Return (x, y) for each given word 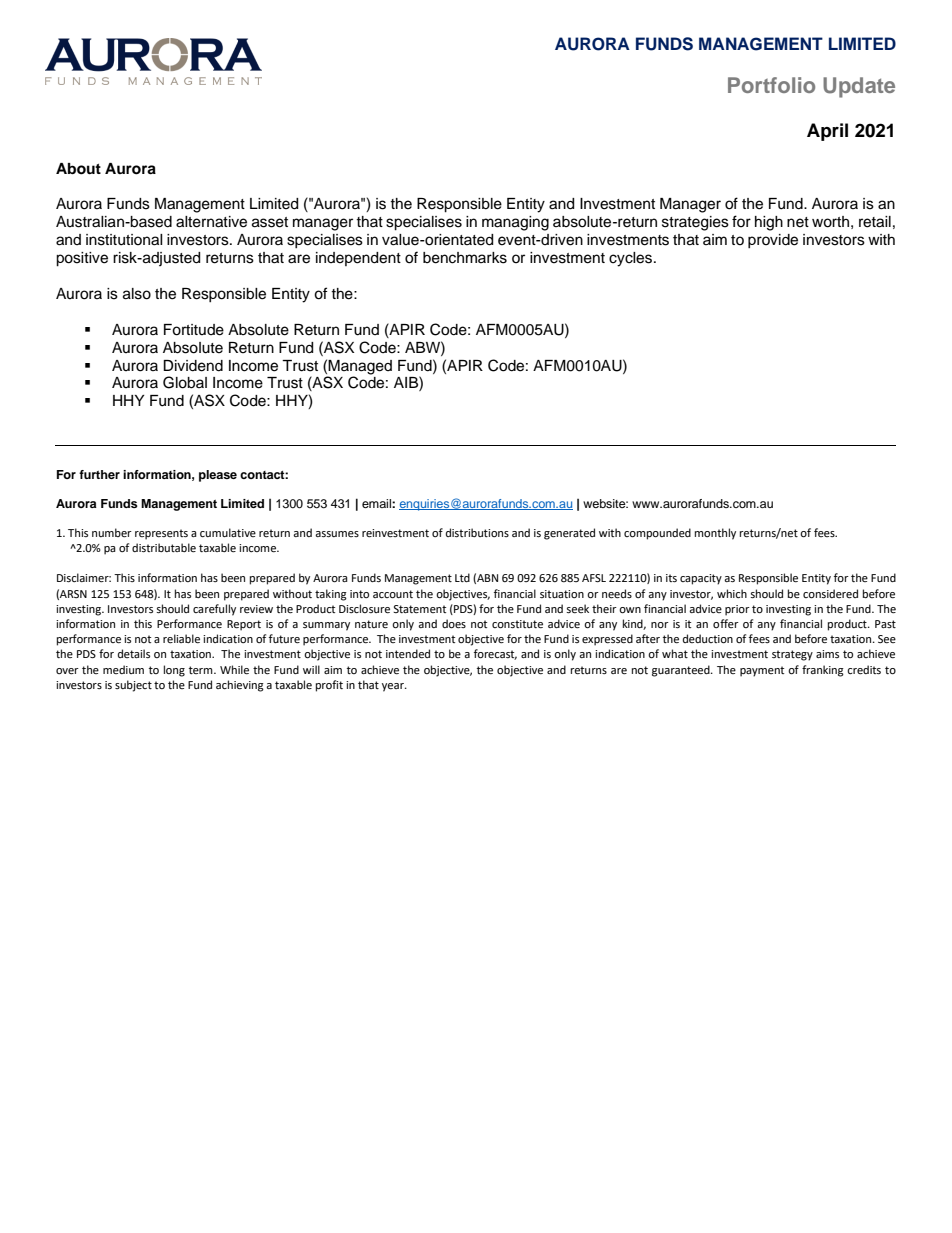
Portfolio (771, 85)
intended (408, 654)
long (174, 671)
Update (859, 87)
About (78, 169)
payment (762, 671)
